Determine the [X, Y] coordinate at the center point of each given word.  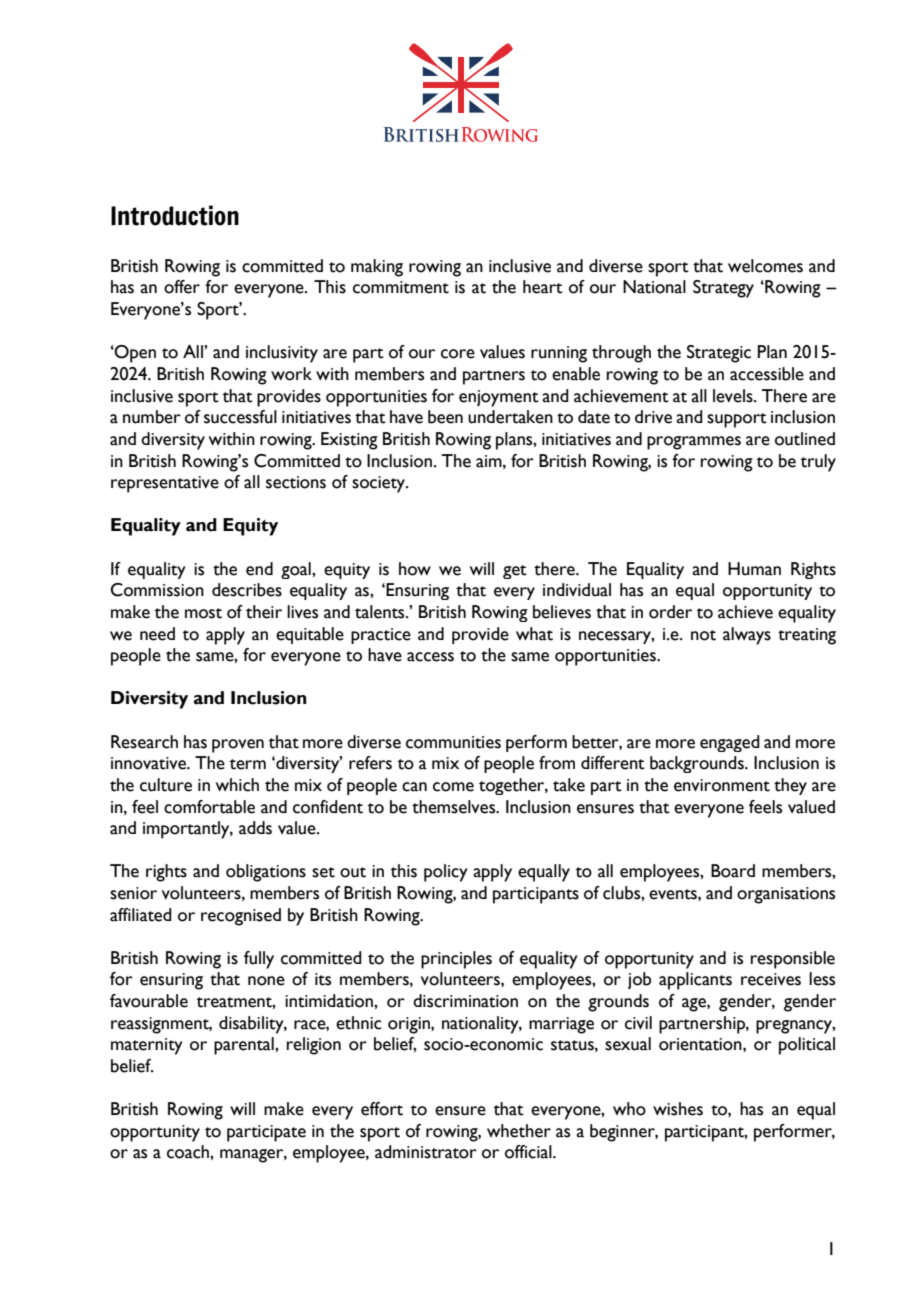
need [157, 634]
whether [519, 1131]
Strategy [723, 289]
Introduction [175, 215]
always [747, 636]
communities [453, 742]
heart [543, 287]
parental [245, 1046]
